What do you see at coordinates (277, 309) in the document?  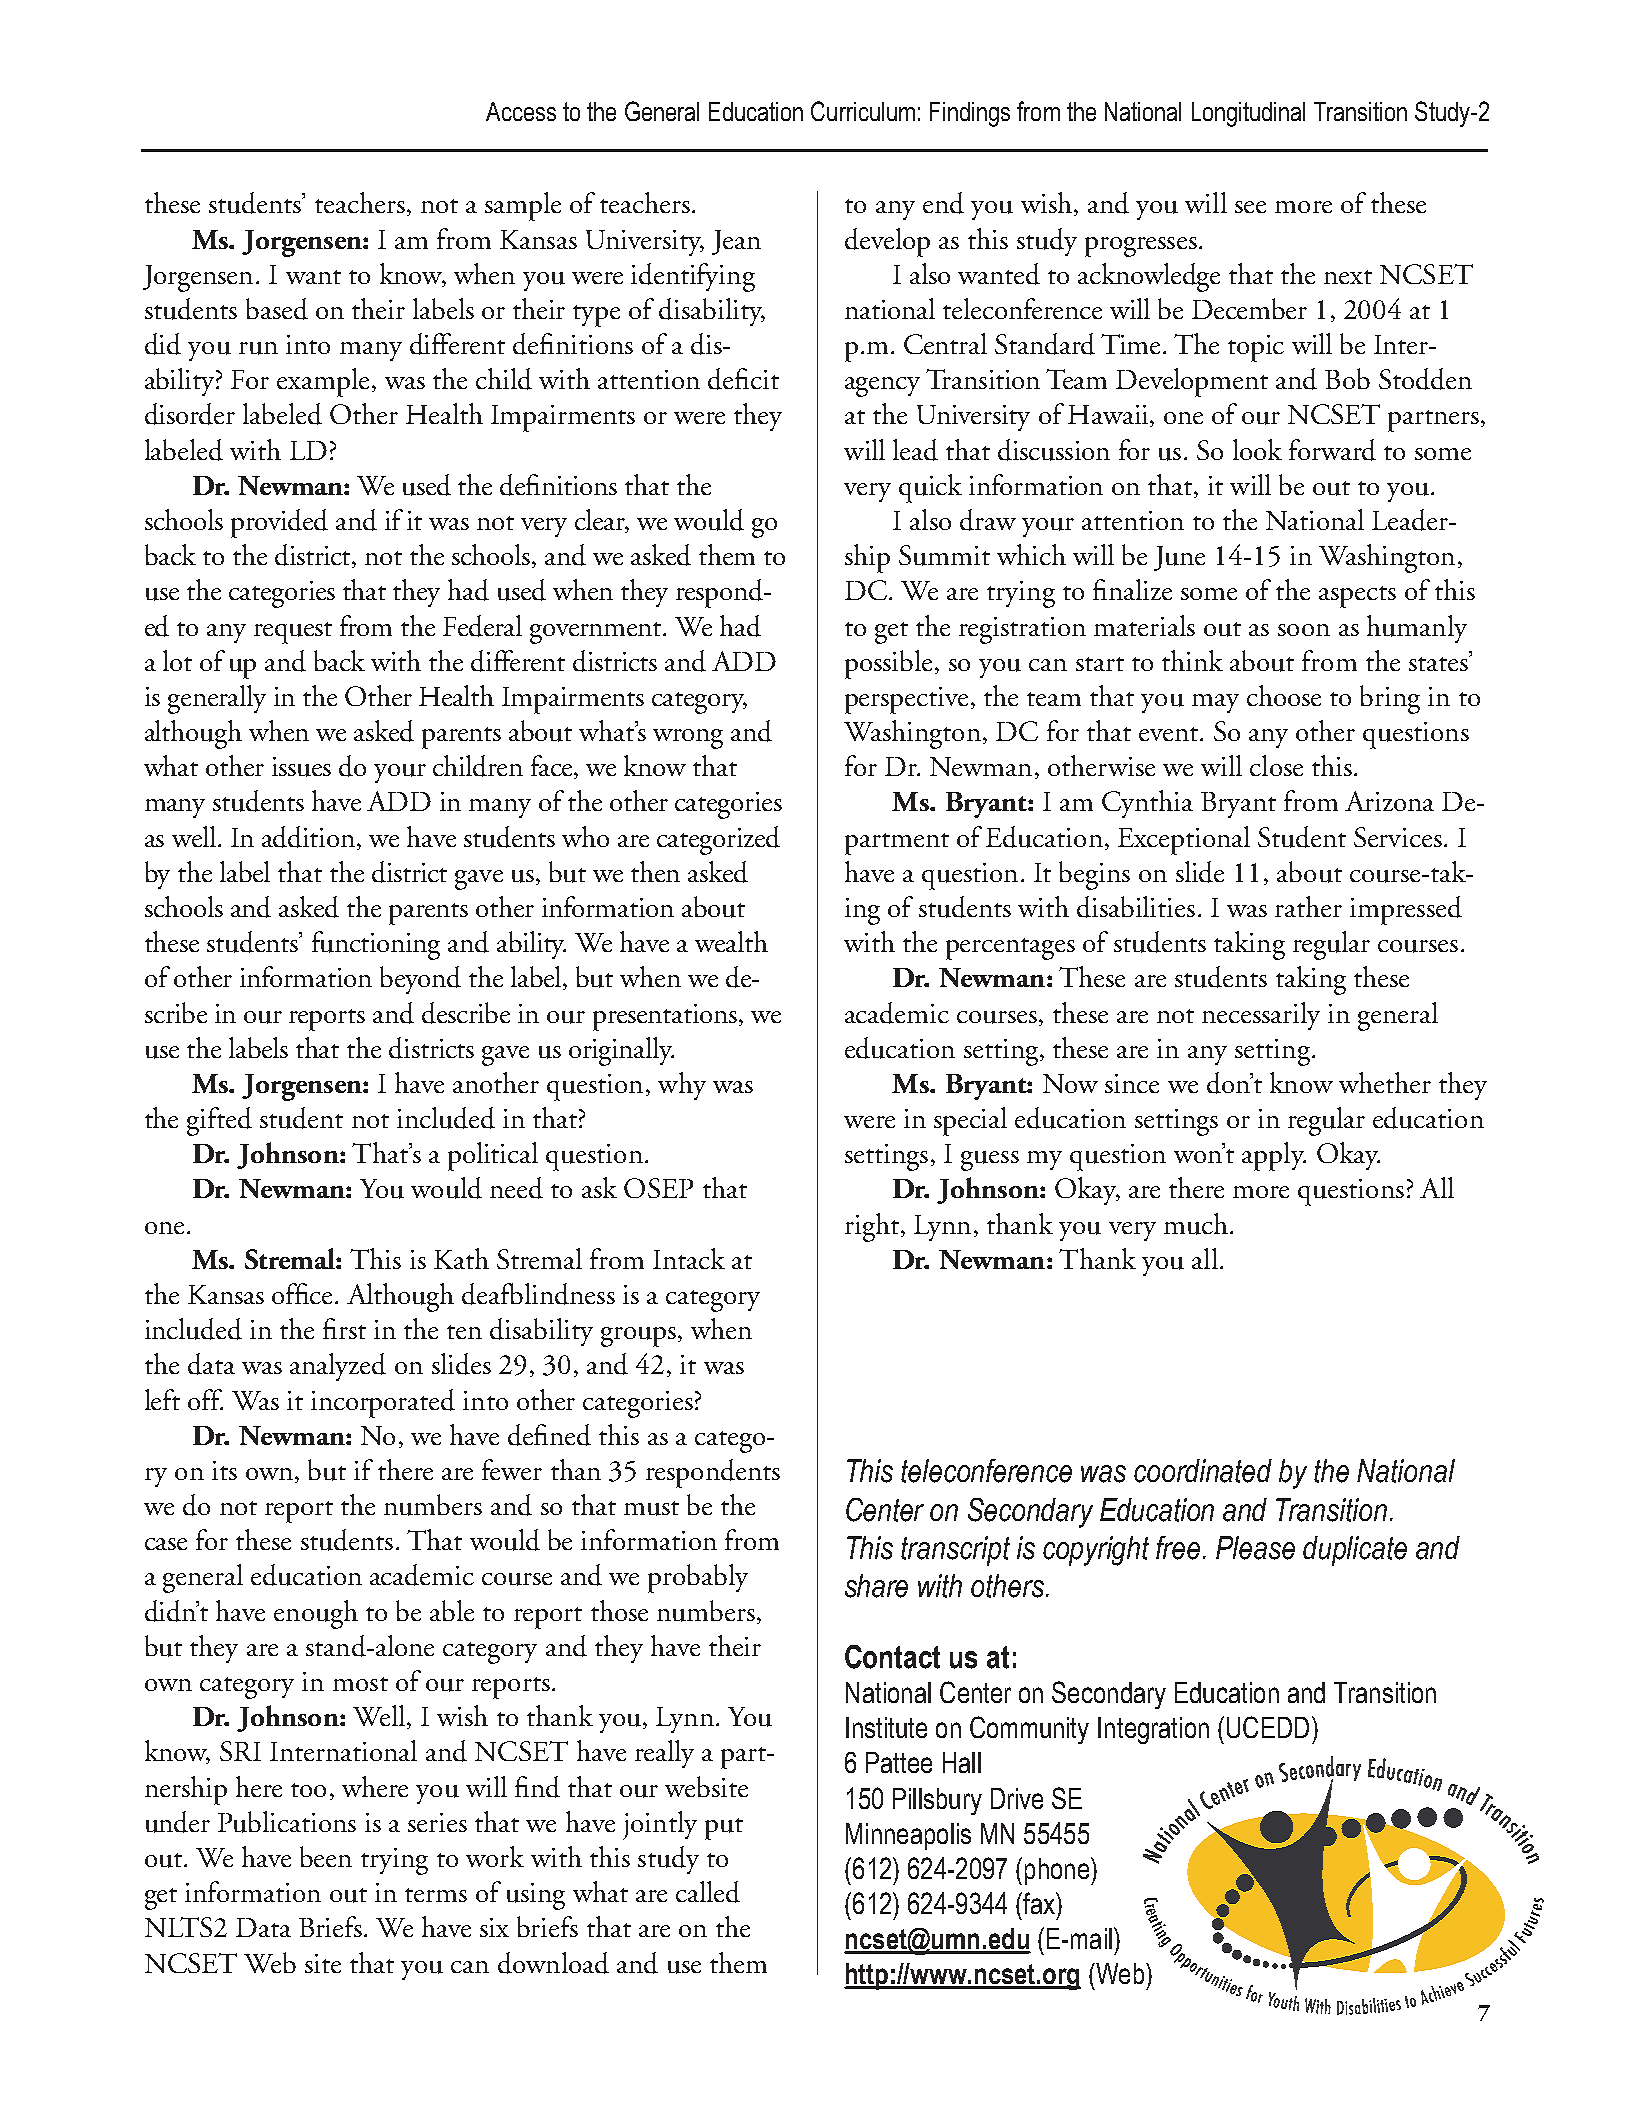 I see `based` at bounding box center [277, 309].
